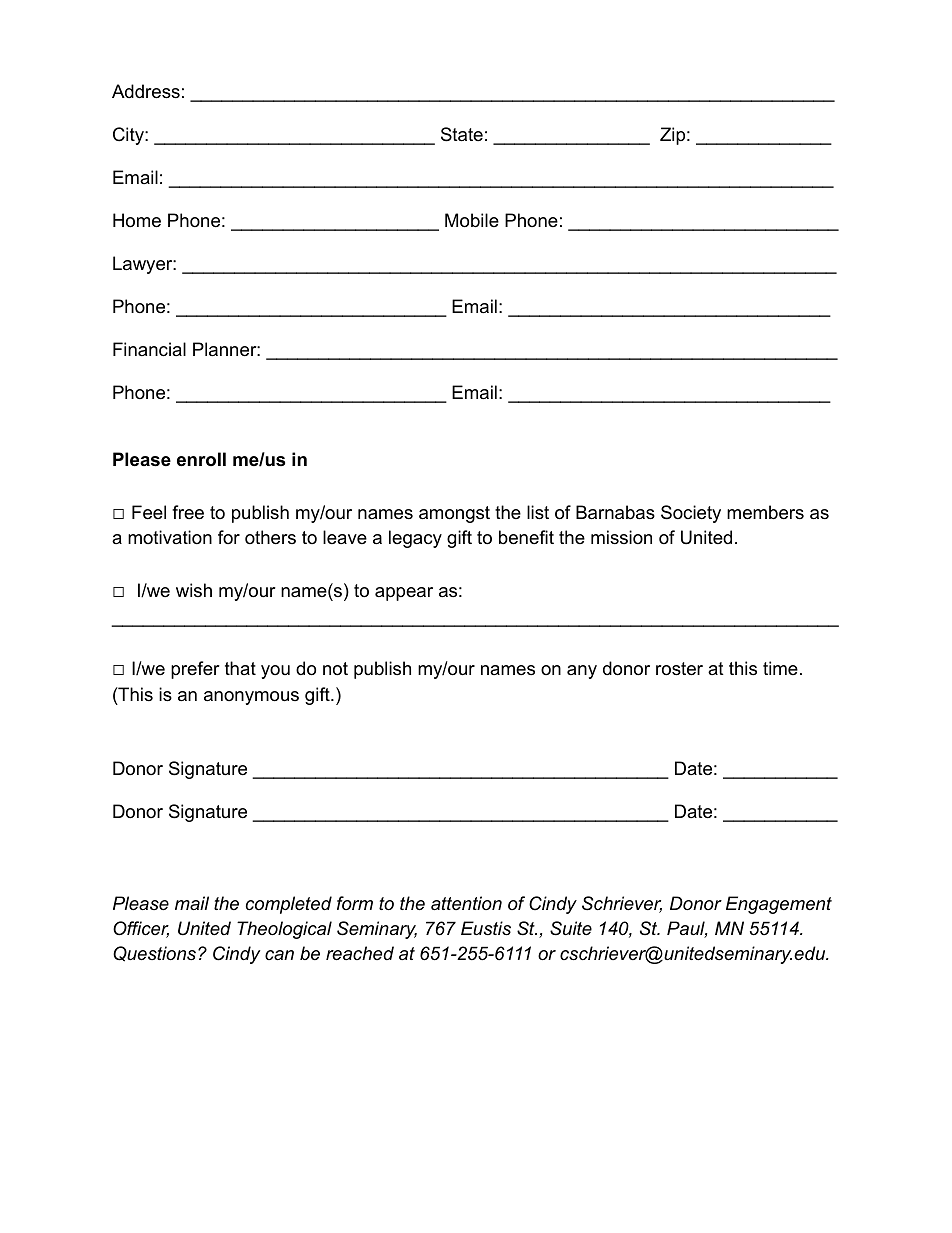 This screenshot has width=952, height=1233. Describe the element at coordinates (146, 91) in the screenshot. I see `Address` at that location.
